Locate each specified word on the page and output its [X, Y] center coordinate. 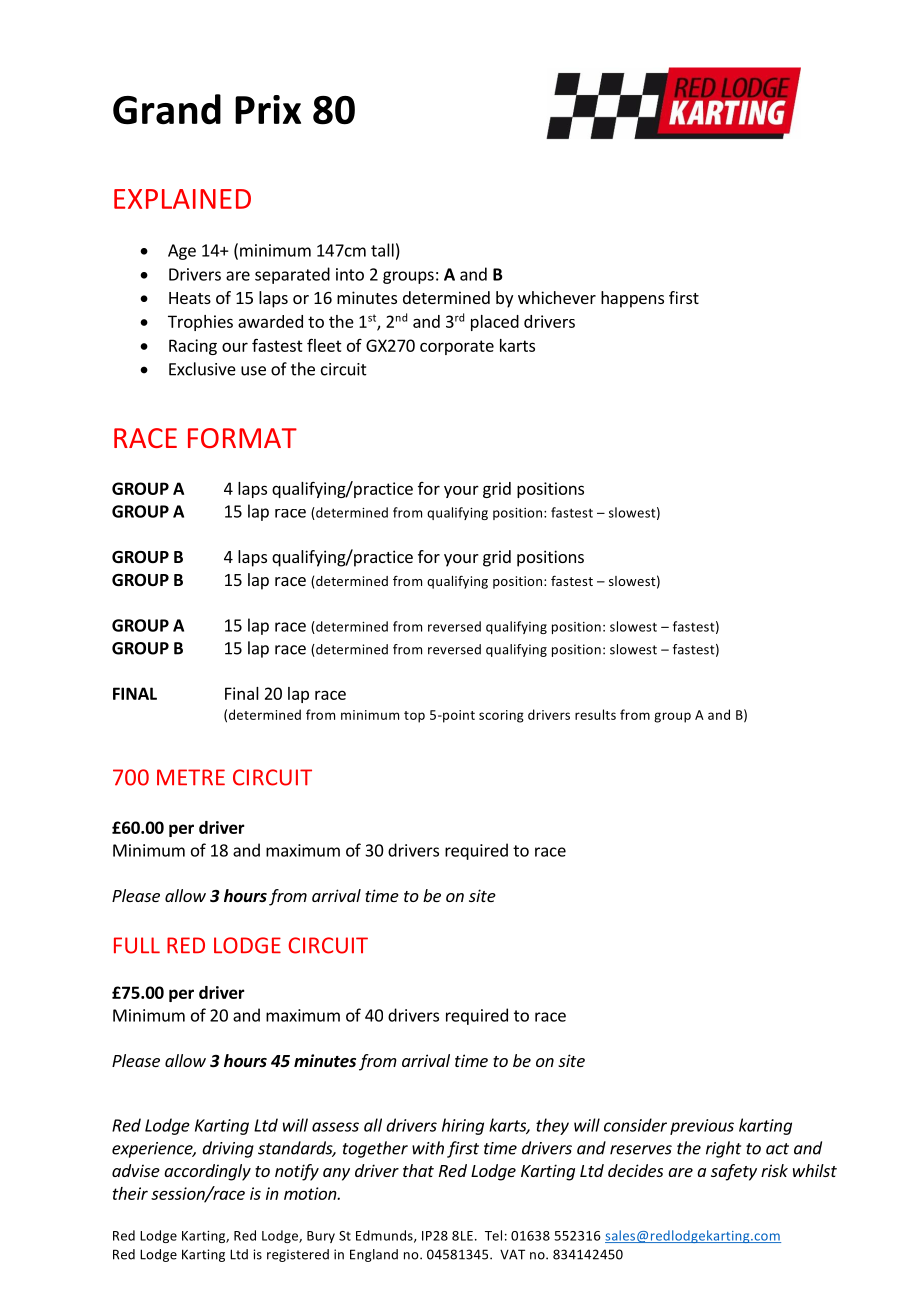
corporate [457, 347]
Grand [167, 109]
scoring [501, 716]
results [595, 714]
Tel [493, 1235]
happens [632, 299]
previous [702, 1127]
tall [382, 250]
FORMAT [242, 438]
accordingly [207, 1172]
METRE [191, 777]
